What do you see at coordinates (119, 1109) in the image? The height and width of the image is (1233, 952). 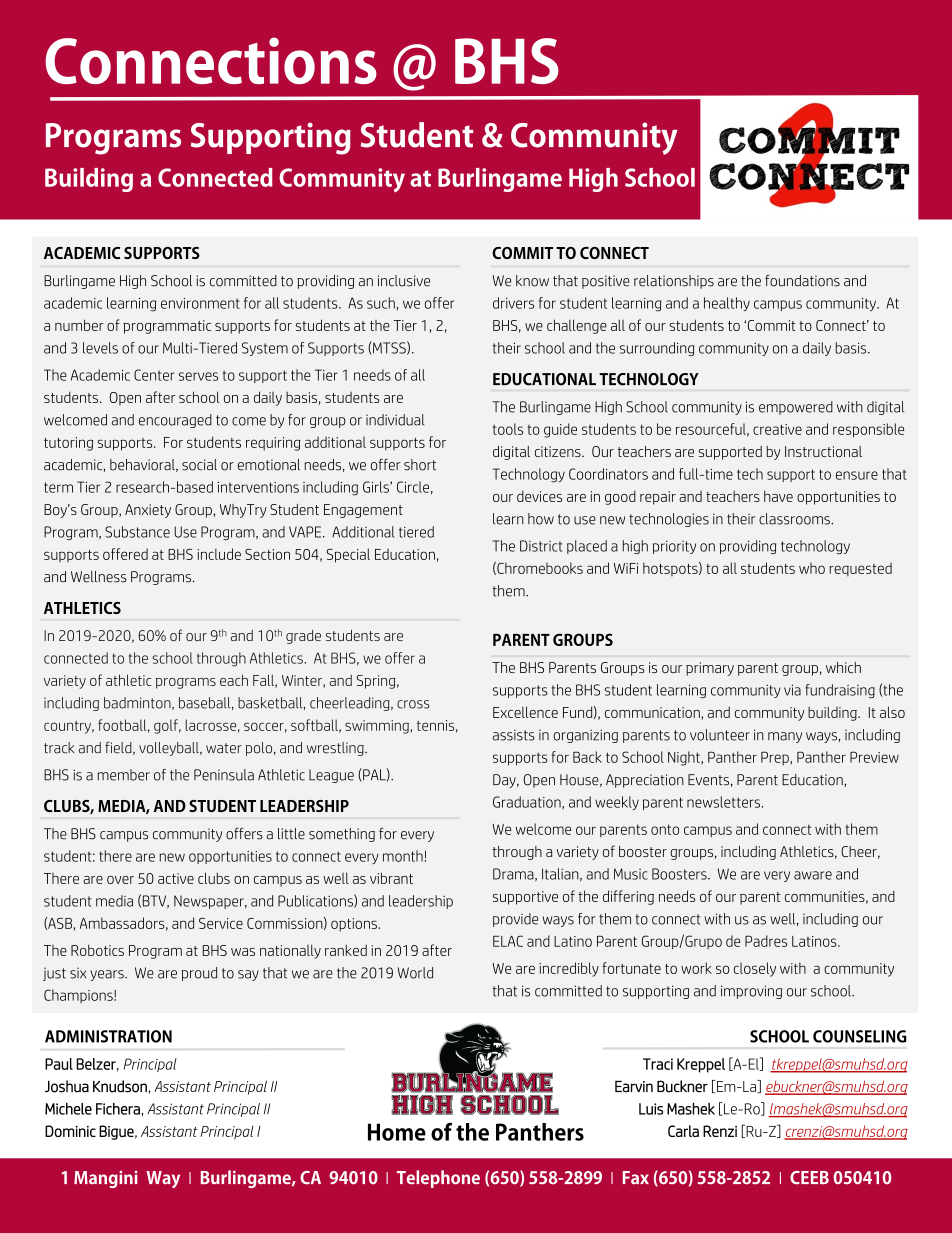 I see `Fichera` at bounding box center [119, 1109].
